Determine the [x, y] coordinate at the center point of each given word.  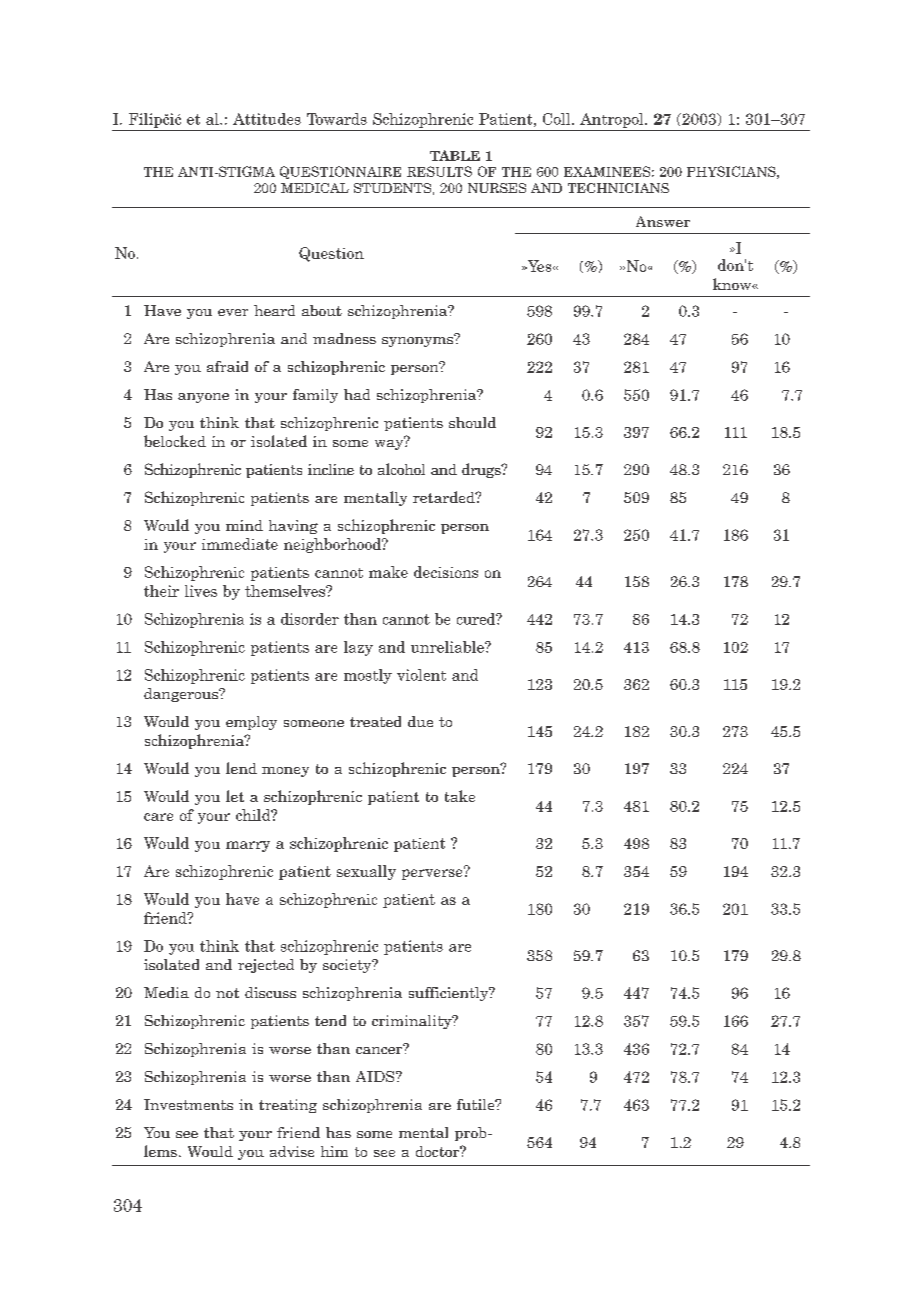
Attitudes [267, 119]
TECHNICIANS [618, 188]
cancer [380, 1049]
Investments [188, 1104]
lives [201, 591]
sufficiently [450, 994]
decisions [446, 572]
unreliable [448, 647]
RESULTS [439, 171]
